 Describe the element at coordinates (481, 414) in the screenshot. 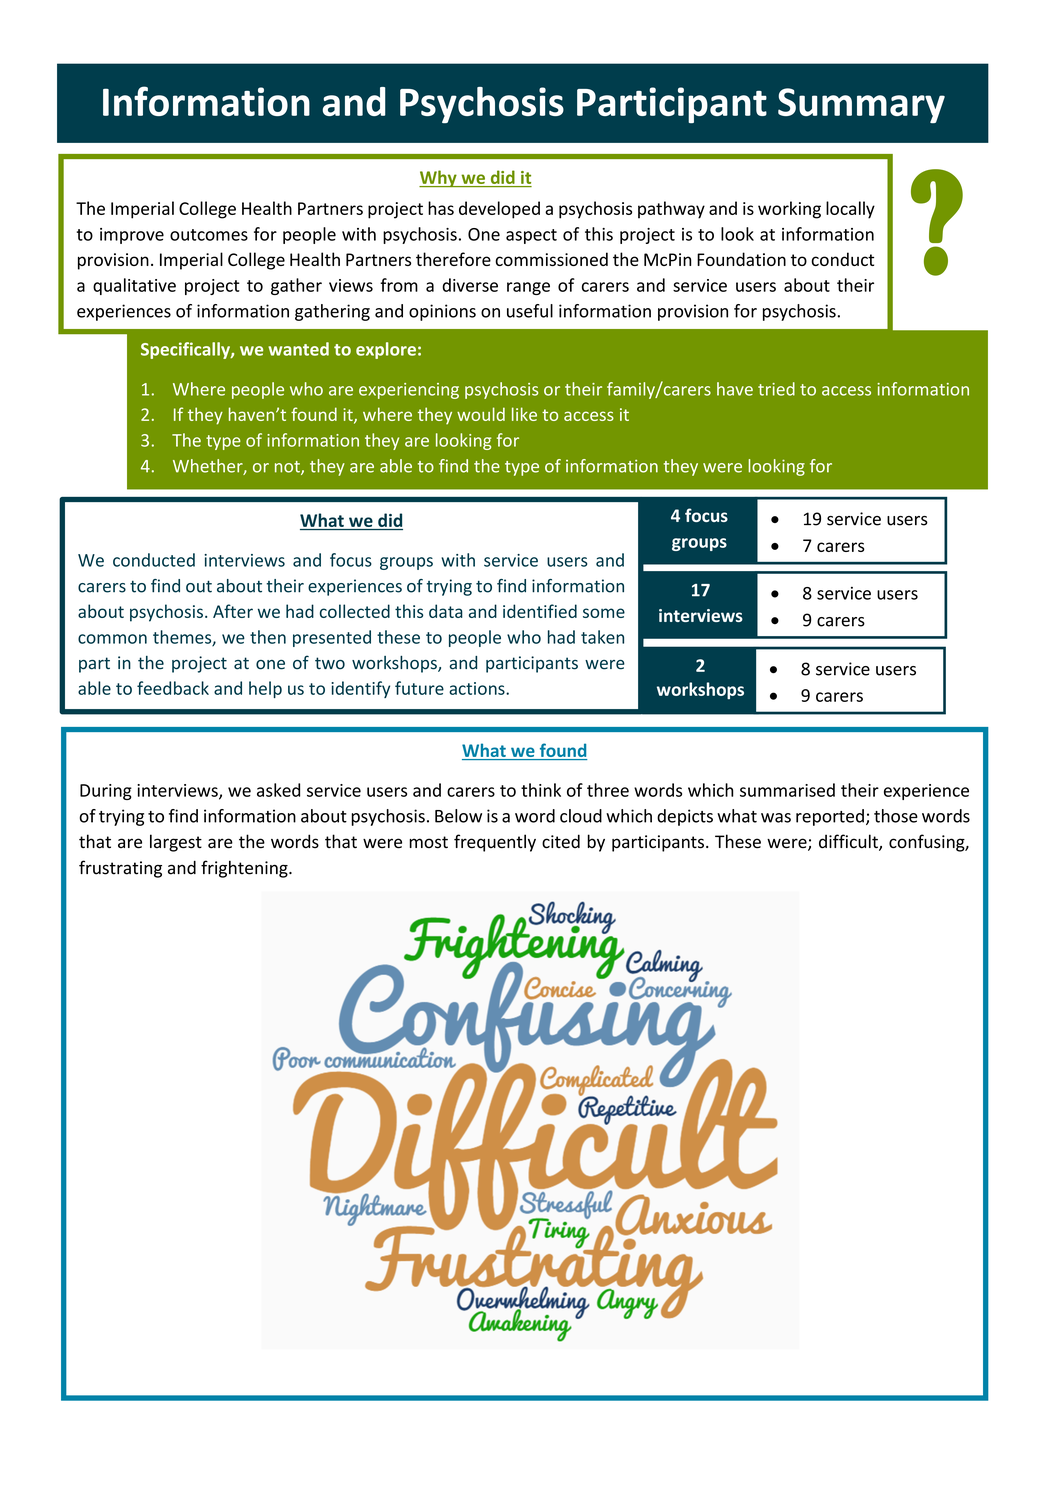

I see `would` at that location.
